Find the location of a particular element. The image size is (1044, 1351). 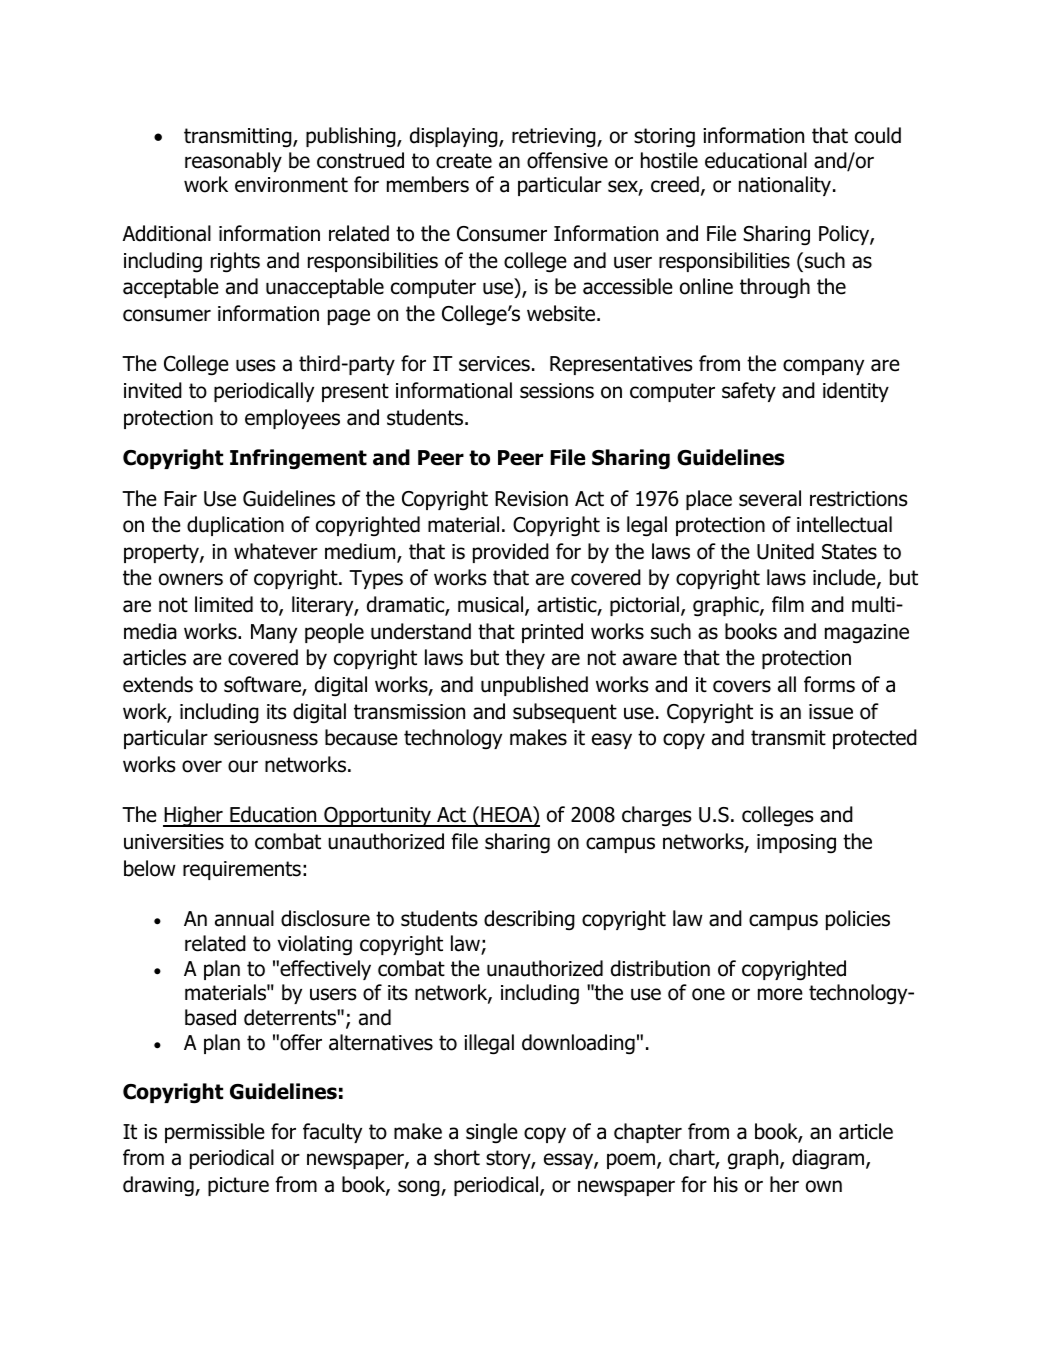

nationality is located at coordinates (785, 186).
